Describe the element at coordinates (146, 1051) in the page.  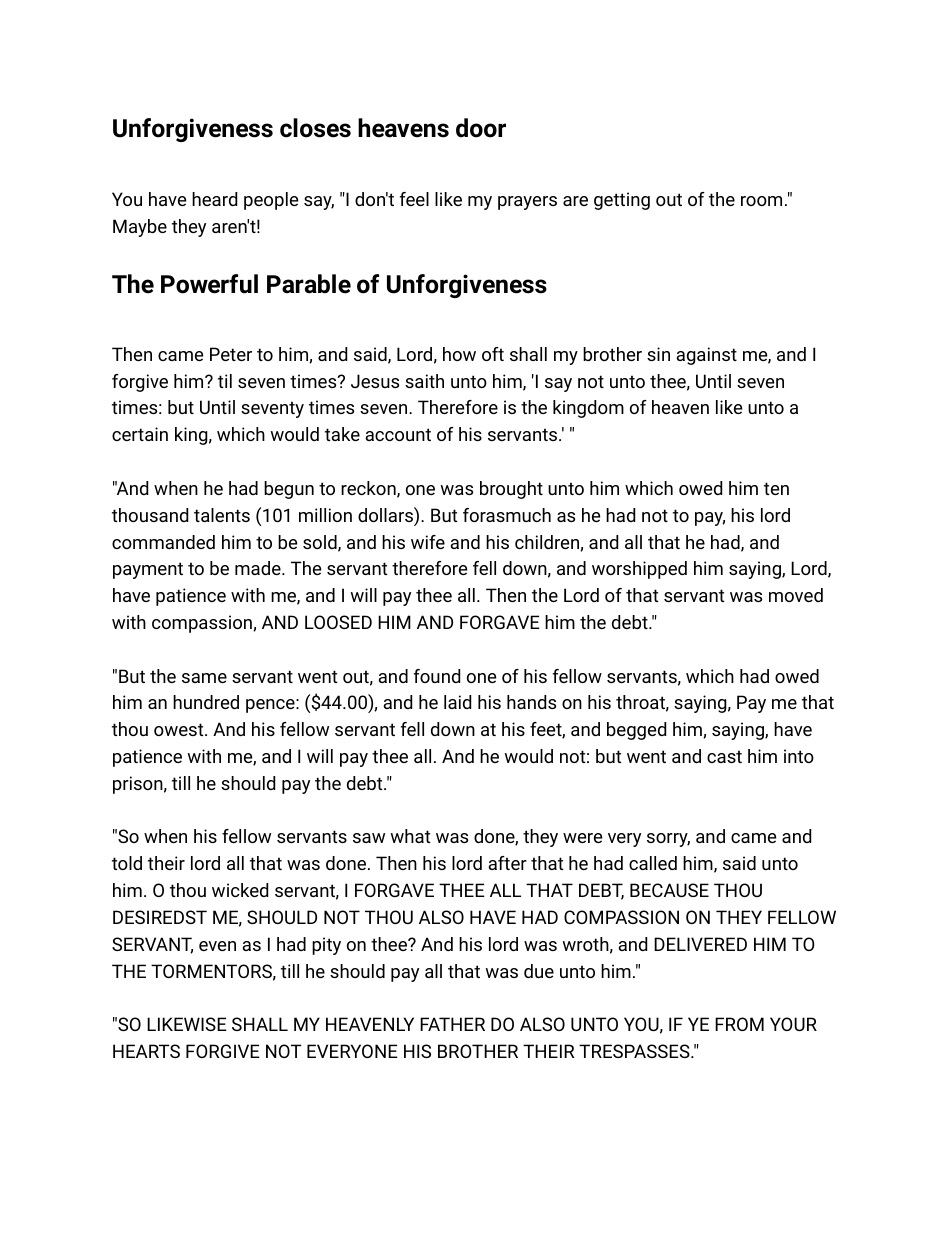
I see `HEARTS` at that location.
